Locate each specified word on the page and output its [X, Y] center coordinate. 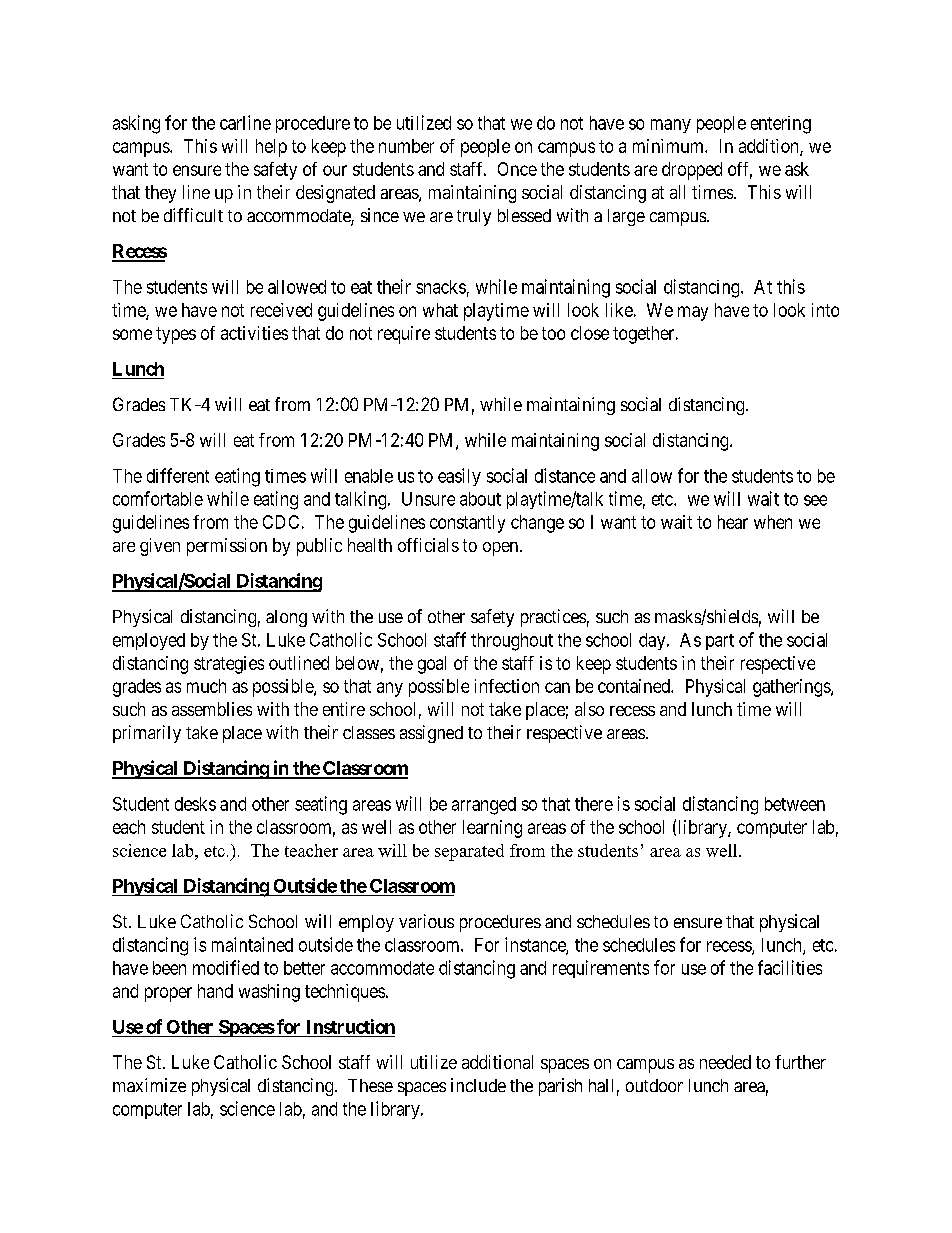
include [478, 1085]
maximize [149, 1085]
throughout [512, 642]
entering [781, 125]
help [271, 148]
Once [517, 169]
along [286, 618]
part [720, 642]
